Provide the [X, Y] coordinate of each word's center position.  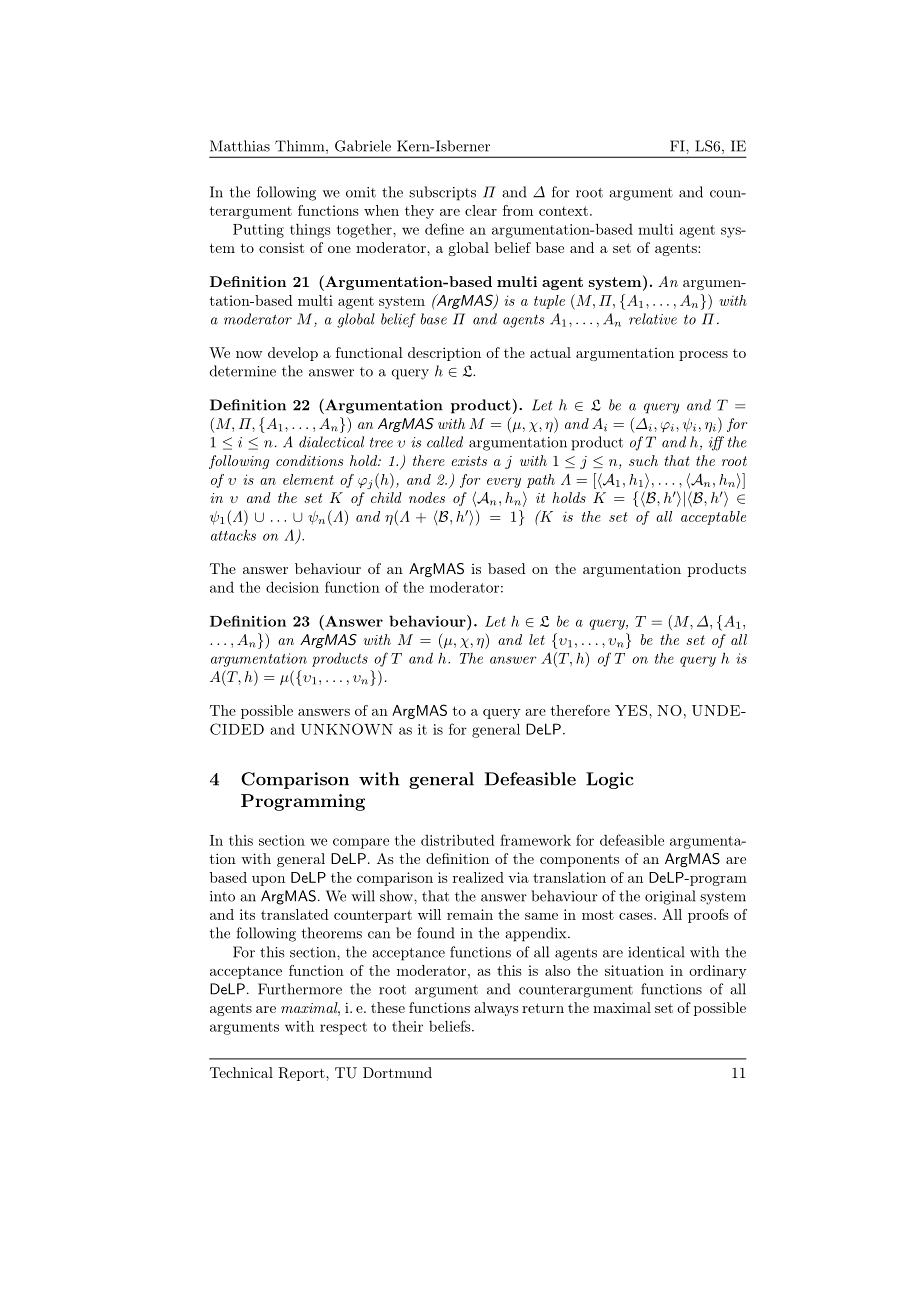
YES [631, 710]
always [496, 1009]
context [563, 211]
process [703, 356]
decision [292, 587]
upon [268, 881]
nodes [427, 497]
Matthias [240, 146]
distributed [458, 840]
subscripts [442, 193]
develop [293, 354]
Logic [610, 780]
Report [302, 1074]
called [445, 442]
